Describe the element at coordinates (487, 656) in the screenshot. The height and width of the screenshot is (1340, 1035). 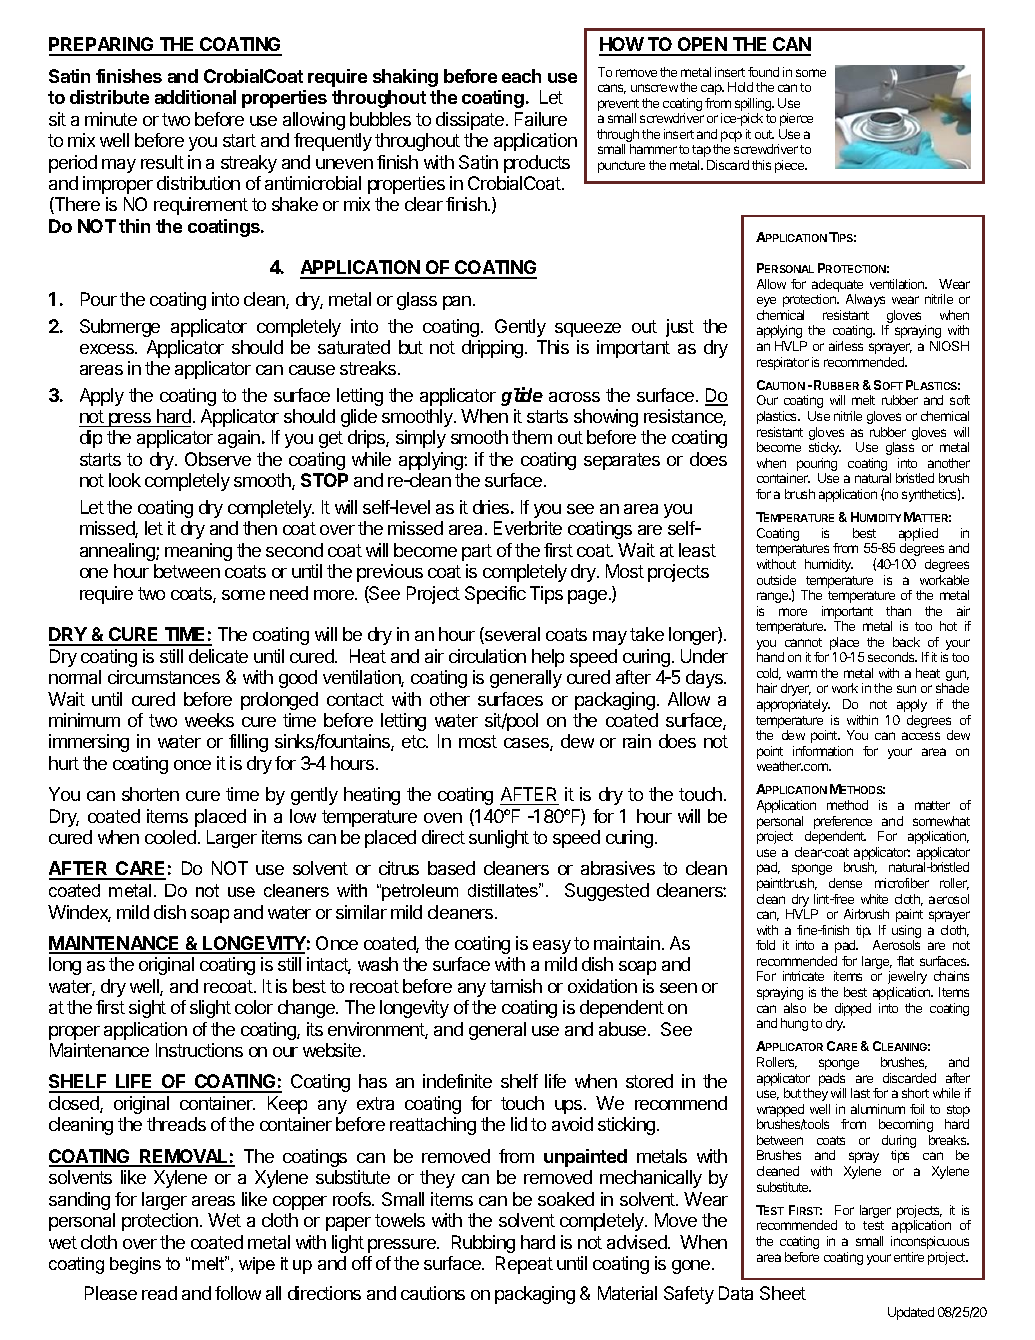
I see `circulation` at that location.
